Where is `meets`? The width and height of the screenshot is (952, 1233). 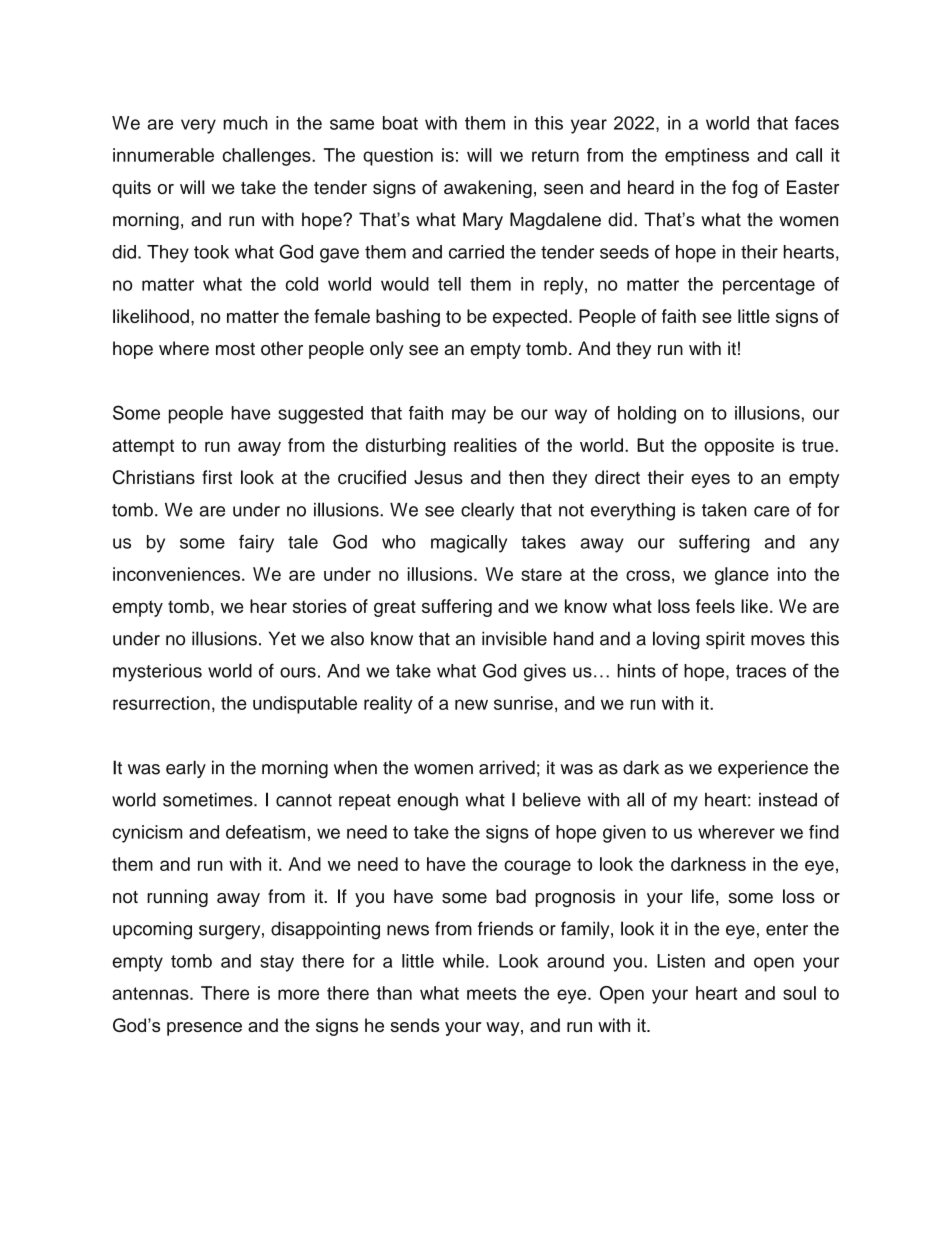 meets is located at coordinates (492, 993).
